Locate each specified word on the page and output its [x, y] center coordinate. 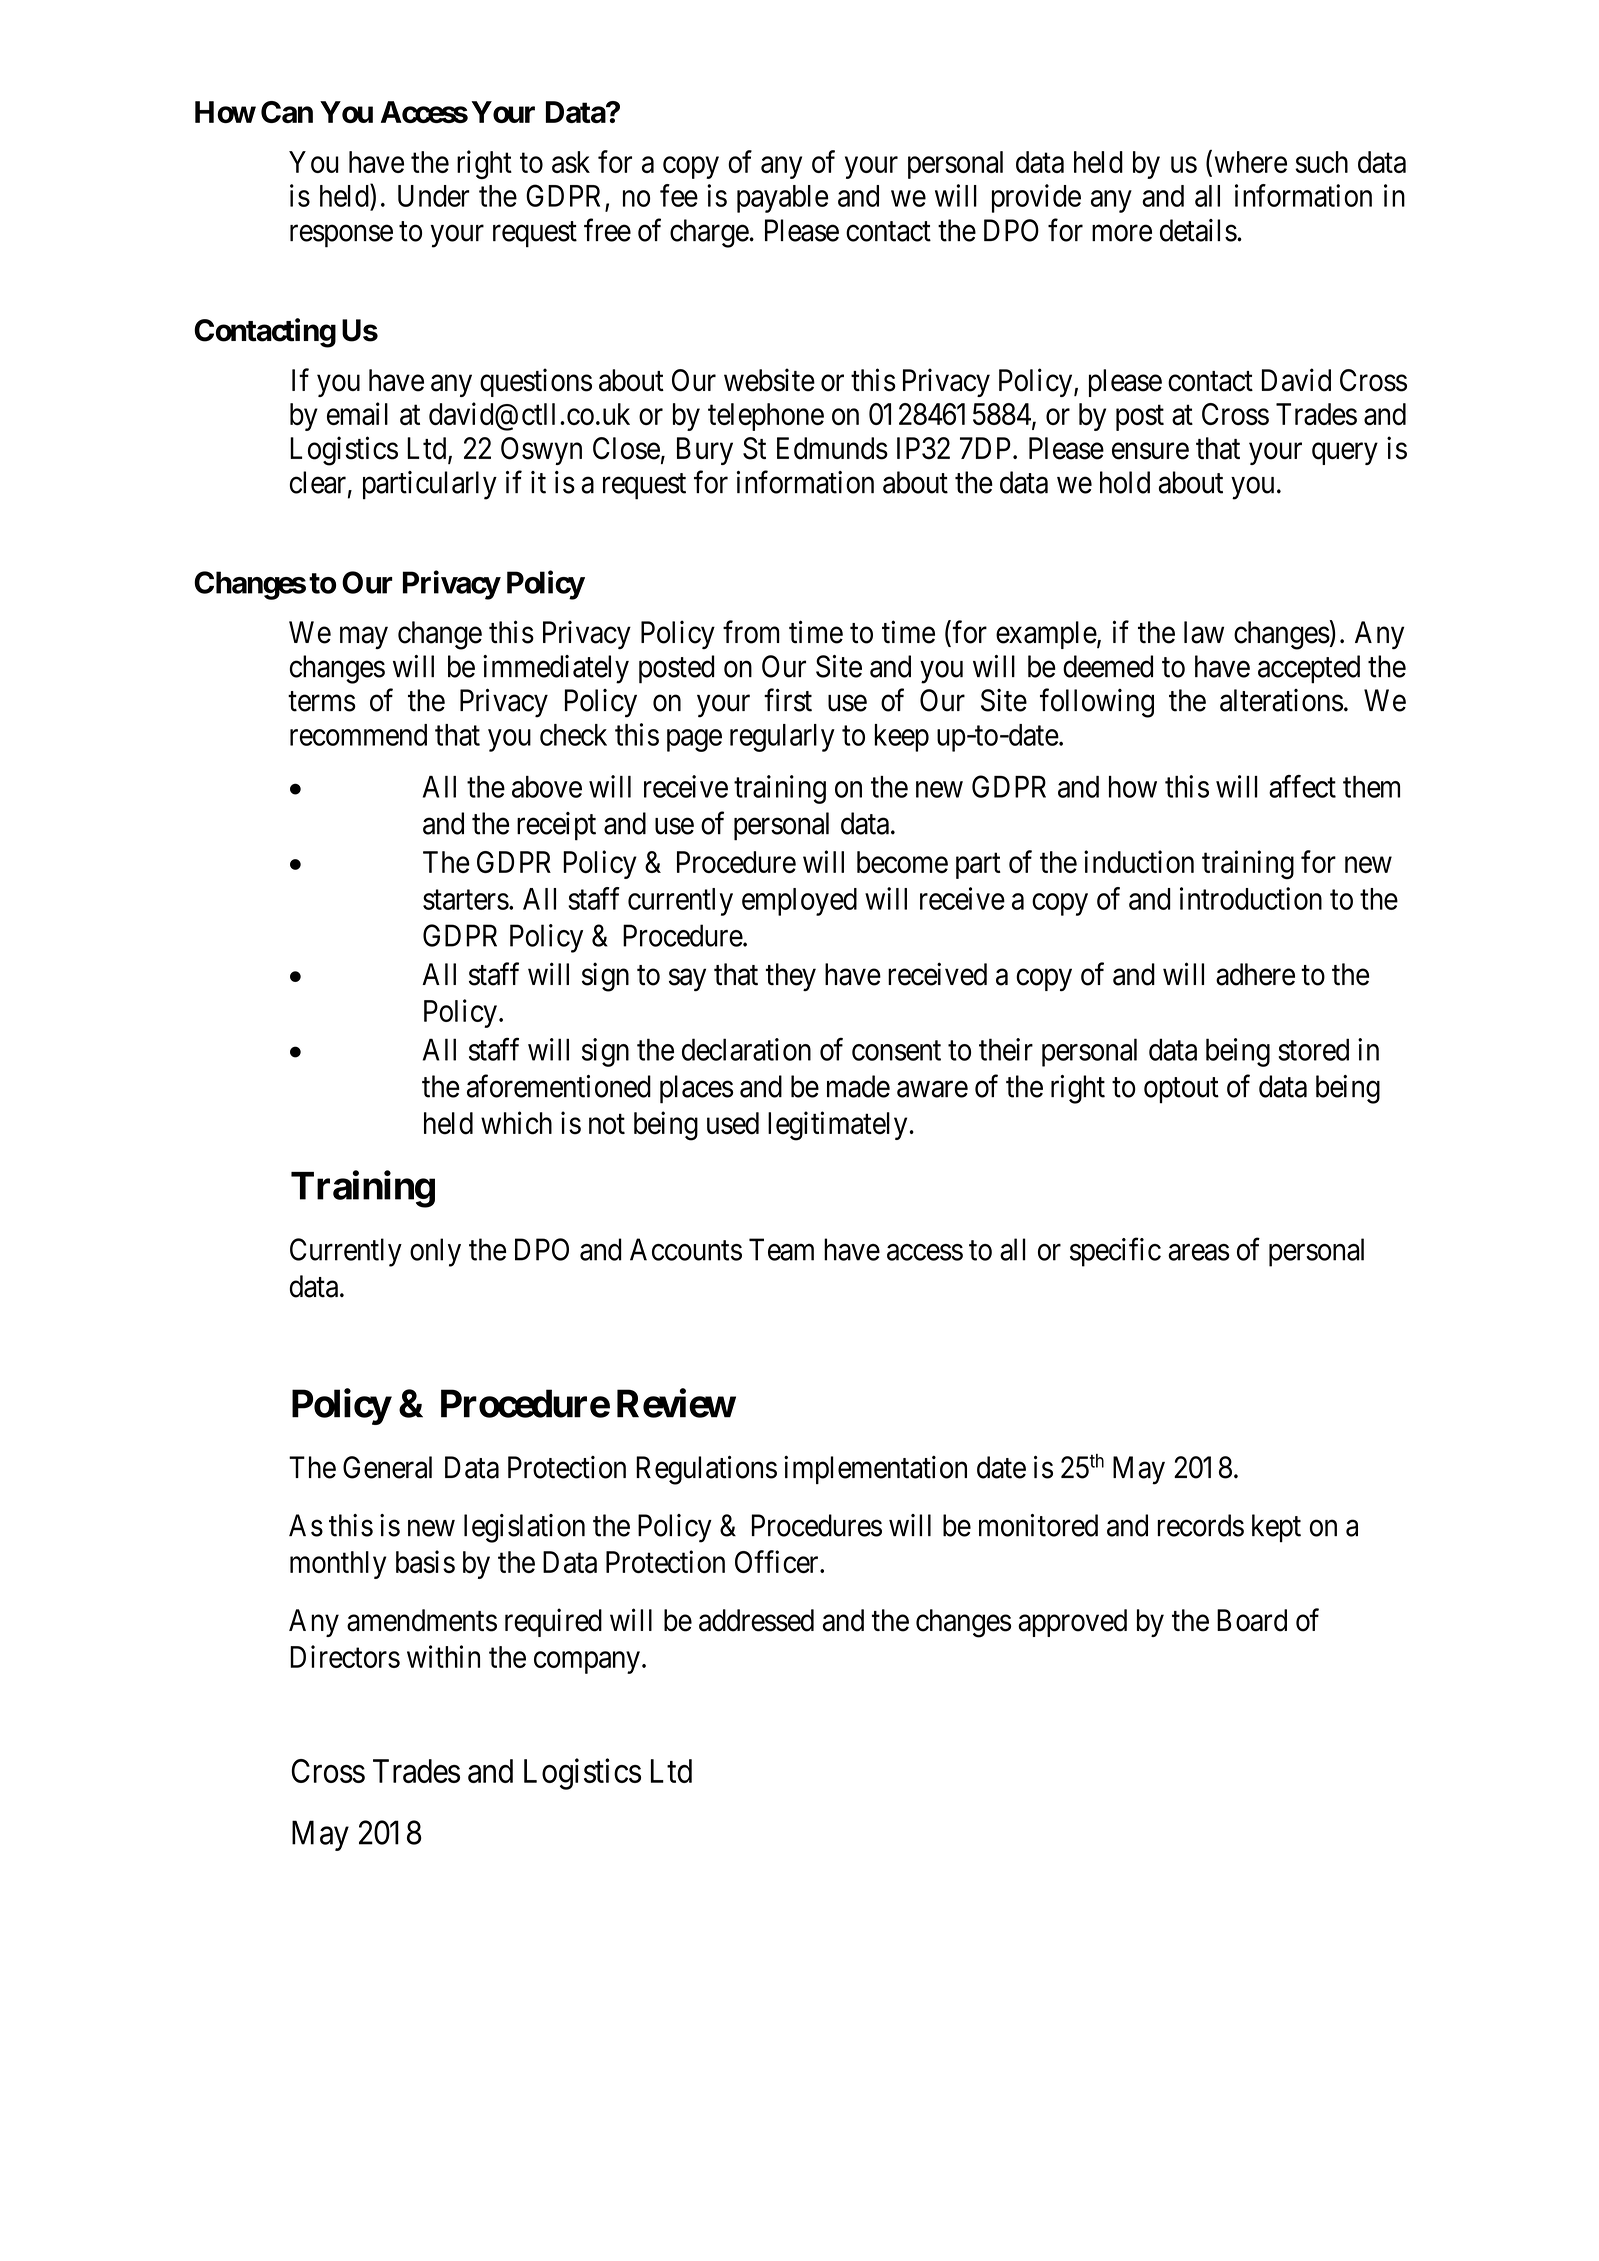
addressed [756, 1620]
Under [433, 196]
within [443, 1656]
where [1251, 162]
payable [782, 199]
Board [1252, 1620]
